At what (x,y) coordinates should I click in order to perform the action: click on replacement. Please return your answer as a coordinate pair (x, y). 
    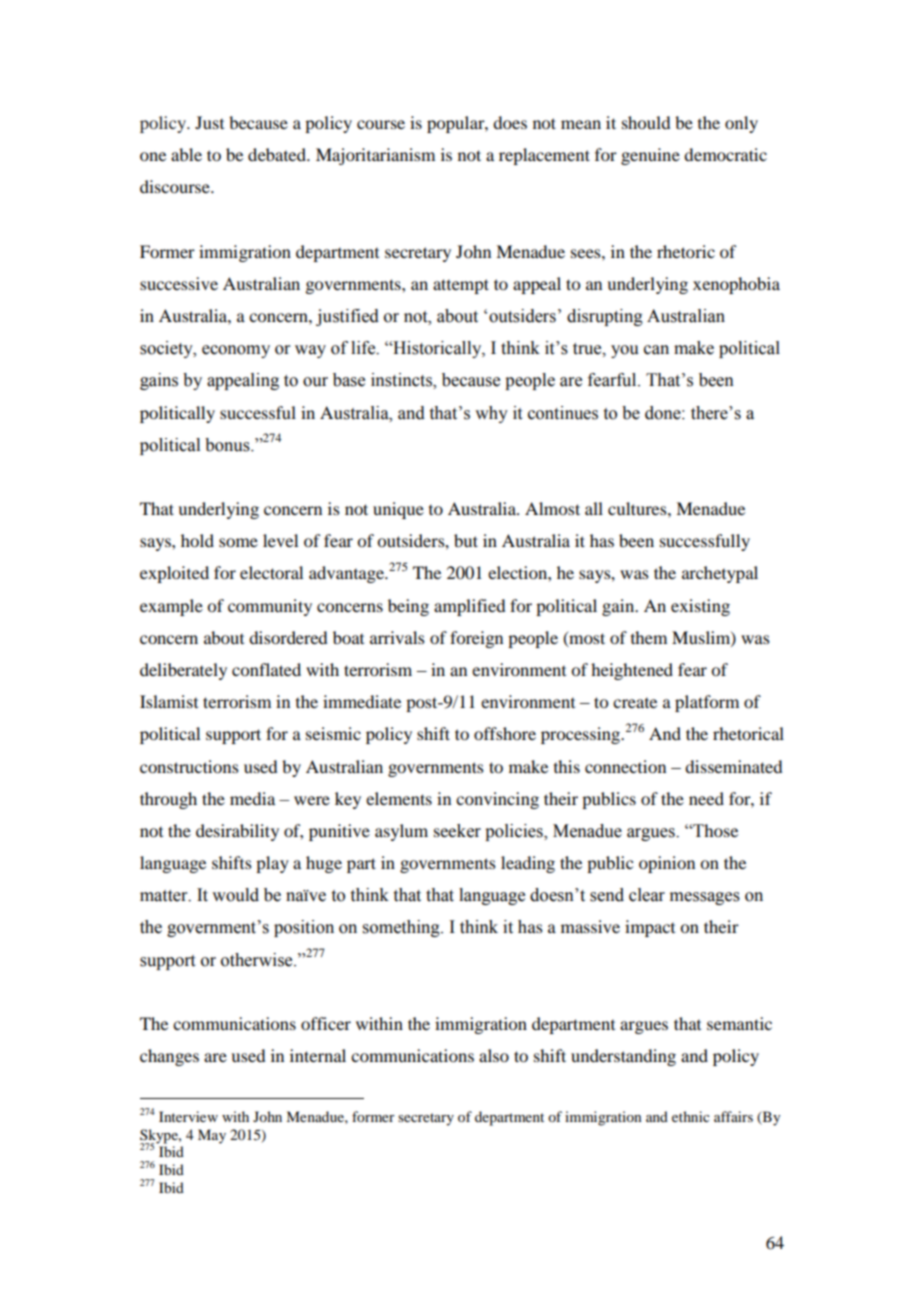
    Looking at the image, I should click on (544, 156).
